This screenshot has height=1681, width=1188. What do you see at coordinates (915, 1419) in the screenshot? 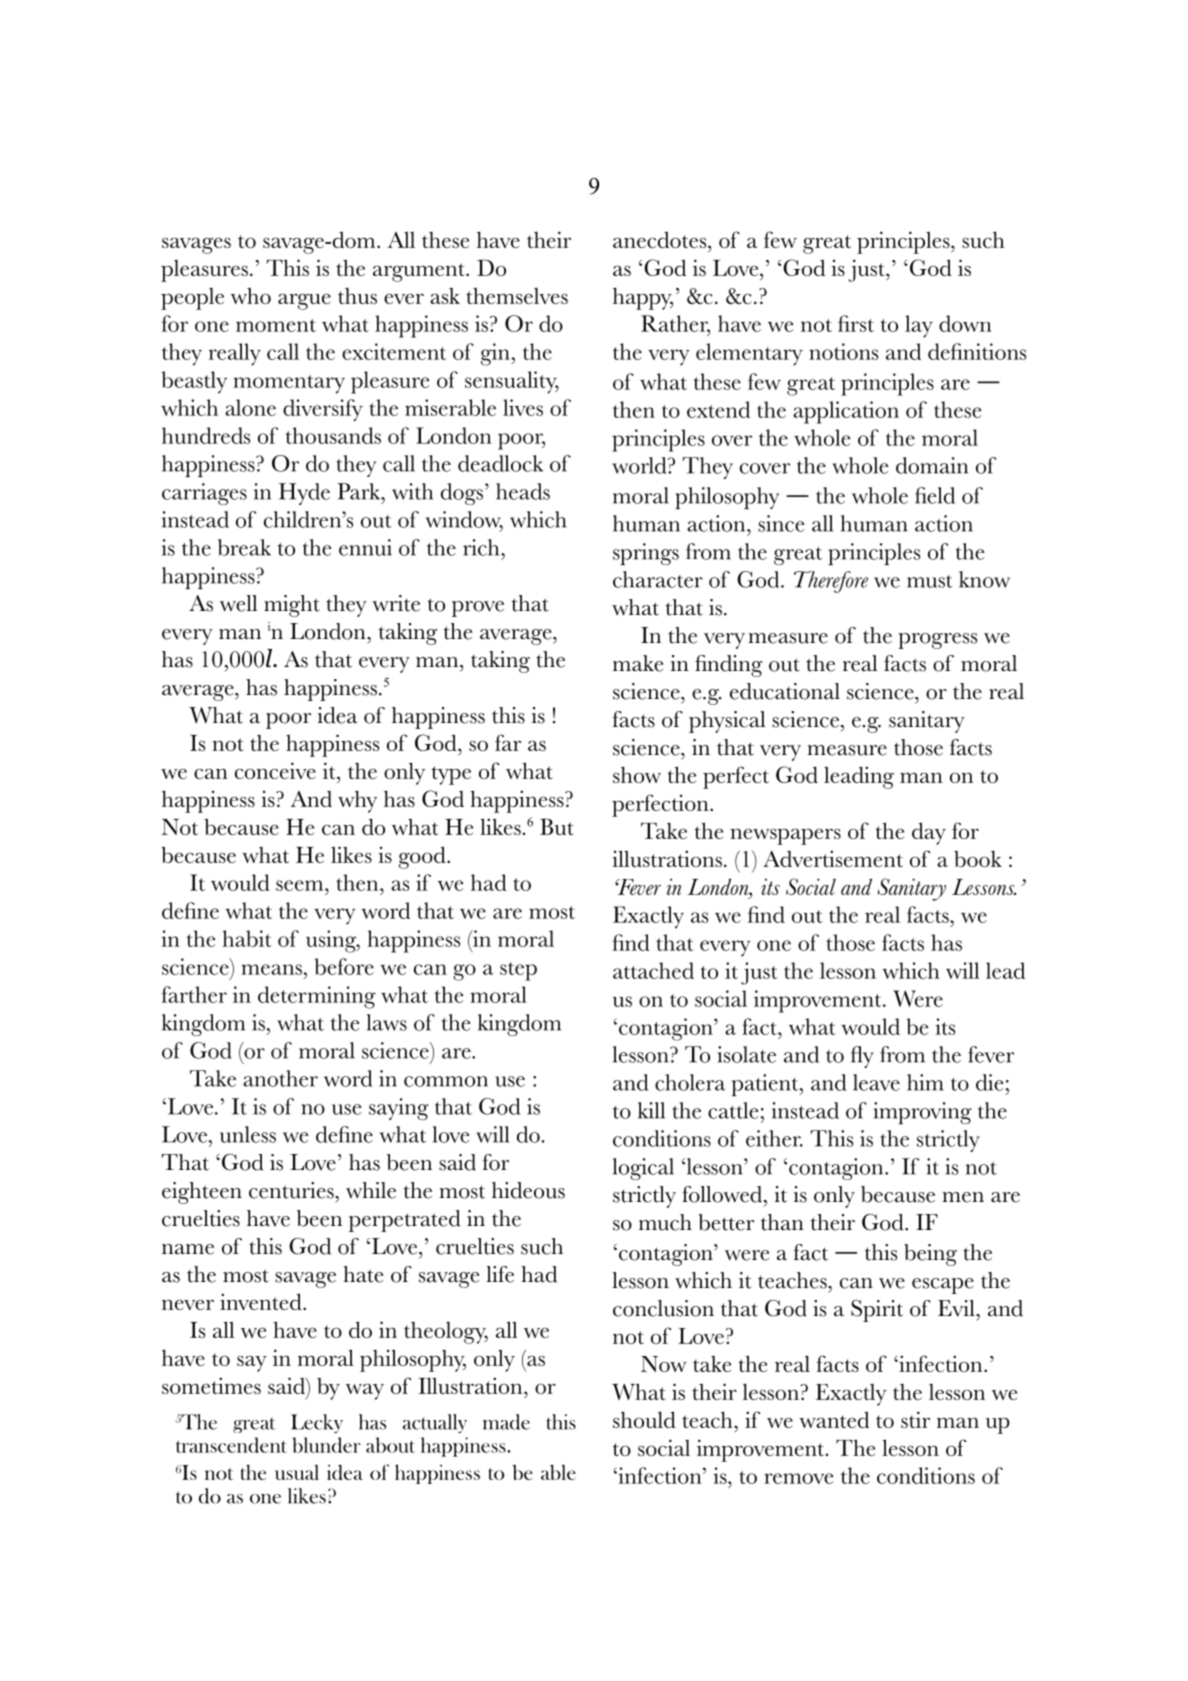
I see `stir` at bounding box center [915, 1419].
